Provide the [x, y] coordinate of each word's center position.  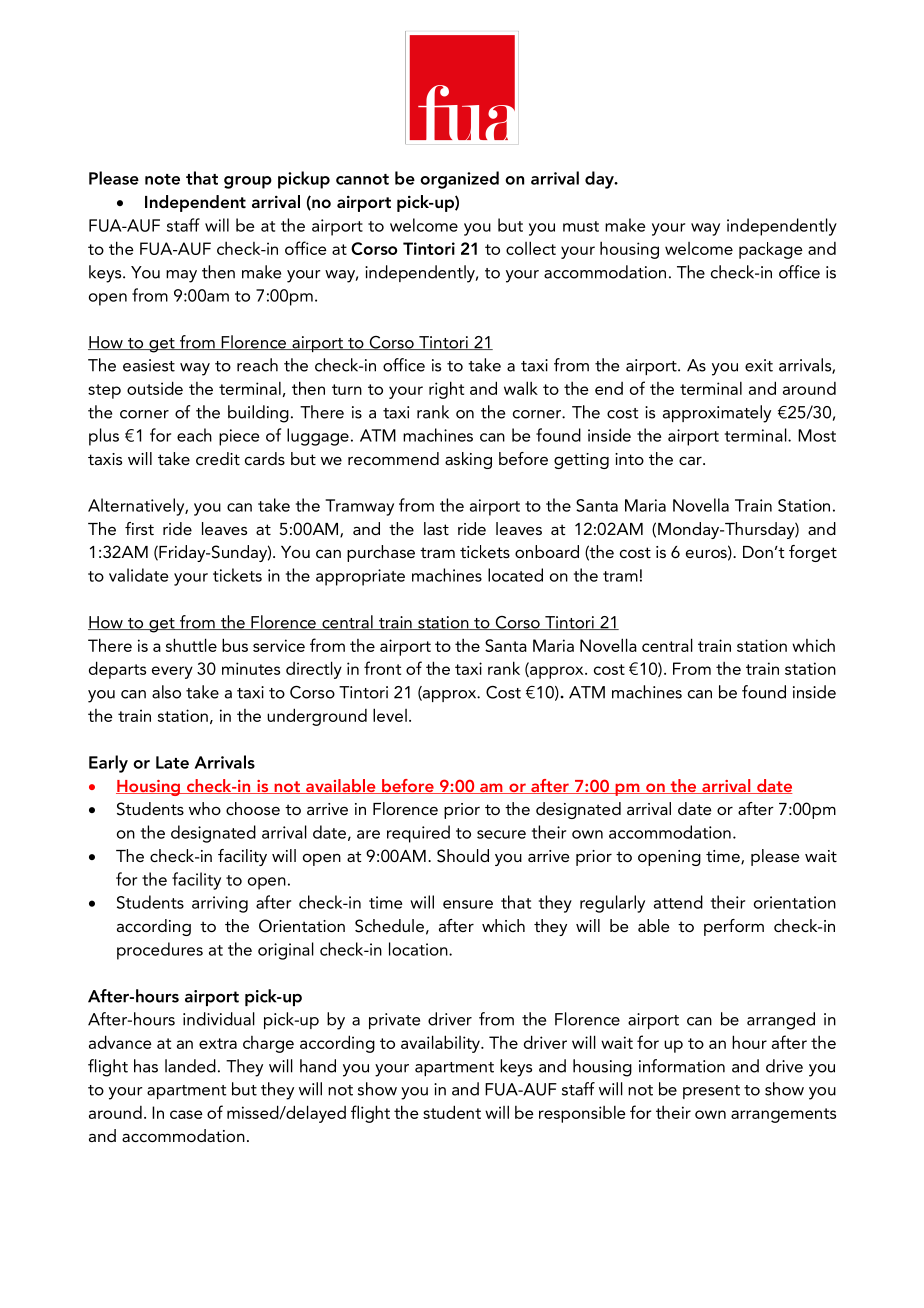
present [711, 1092]
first [139, 528]
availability [441, 1044]
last [436, 528]
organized [459, 180]
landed [190, 1066]
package [771, 250]
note [162, 179]
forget [813, 553]
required [418, 834]
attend [678, 902]
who [205, 808]
